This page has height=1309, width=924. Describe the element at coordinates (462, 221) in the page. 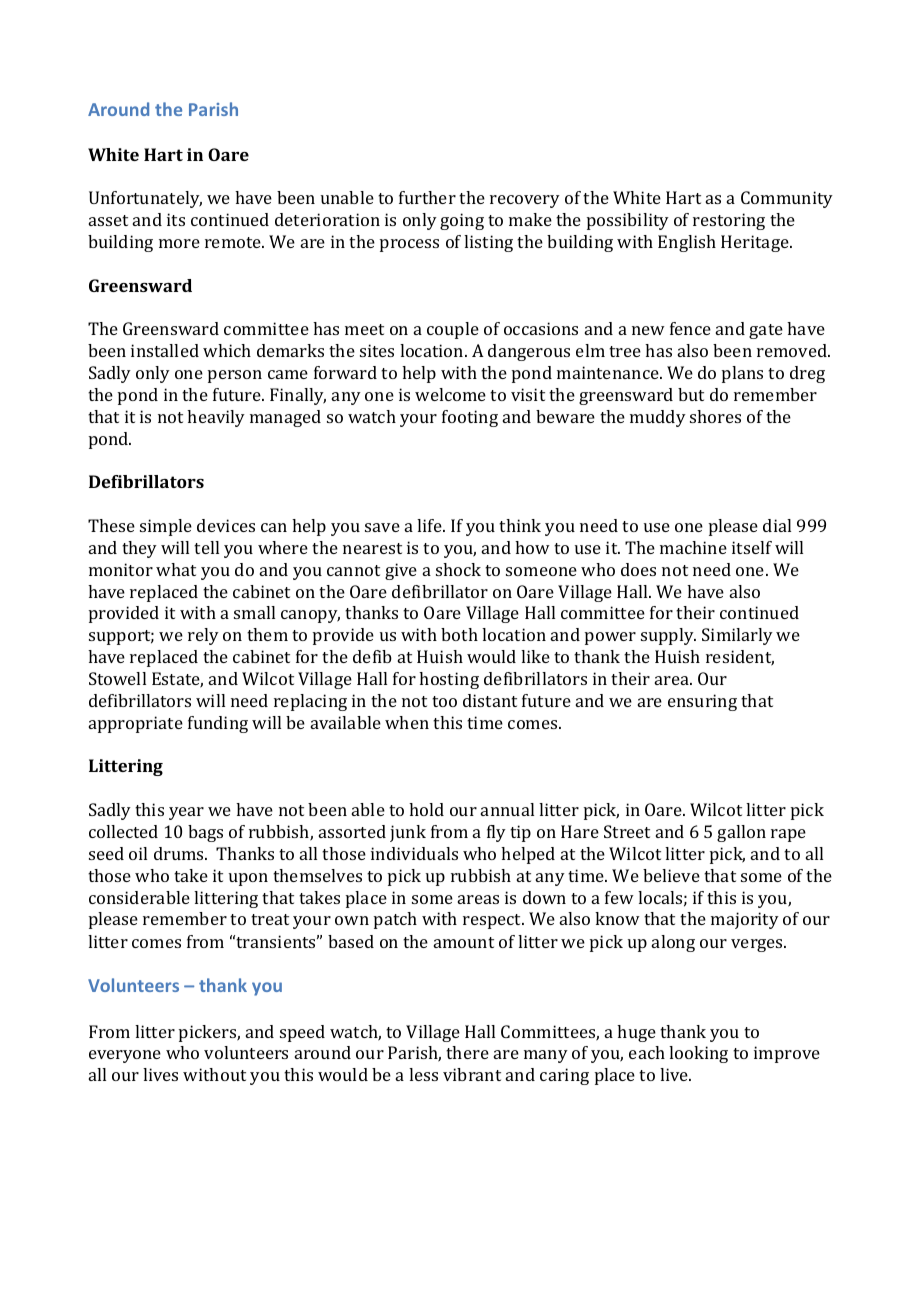

I see `going` at that location.
